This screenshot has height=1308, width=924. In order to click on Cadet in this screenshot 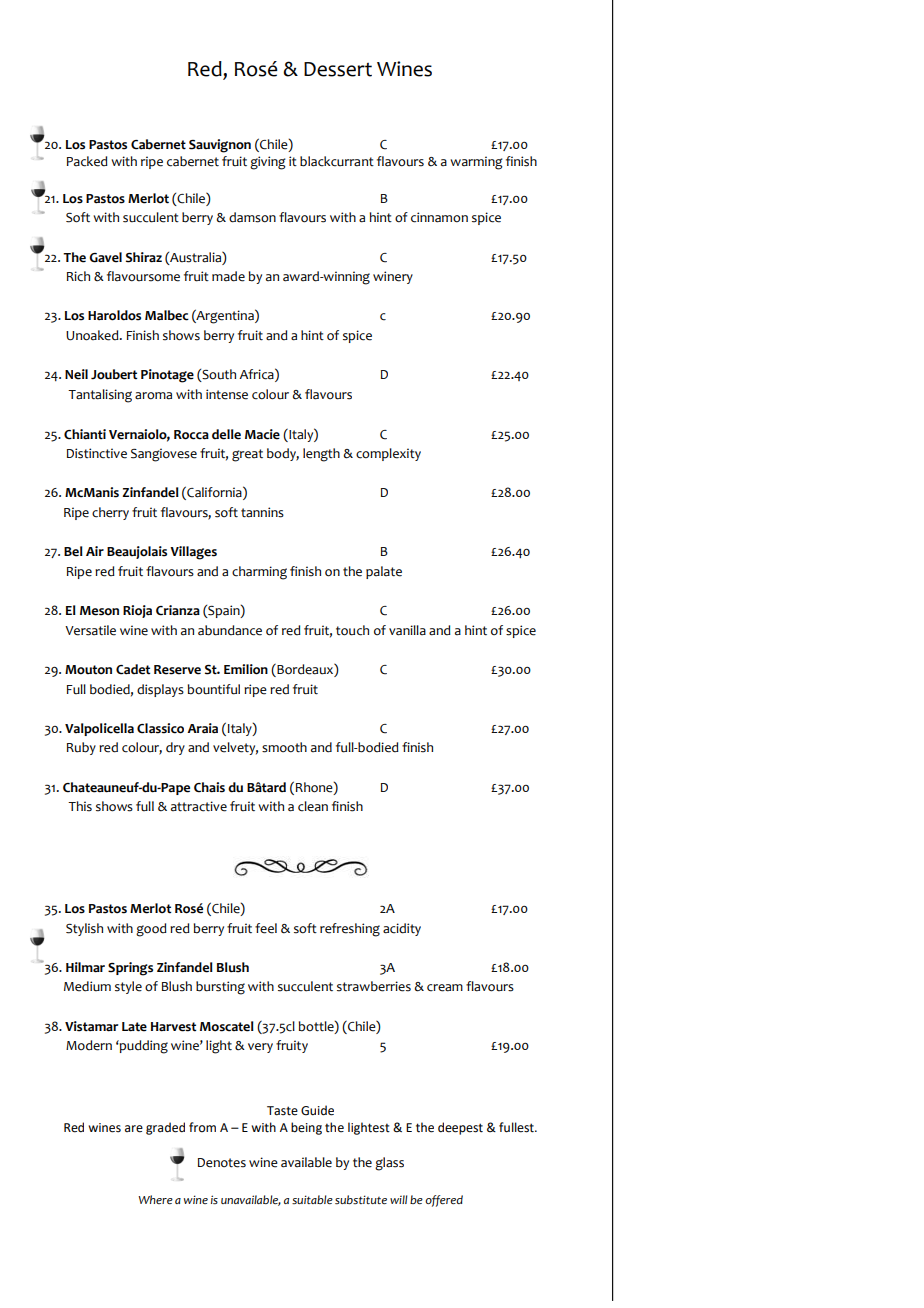, I will do `click(133, 669)`.
